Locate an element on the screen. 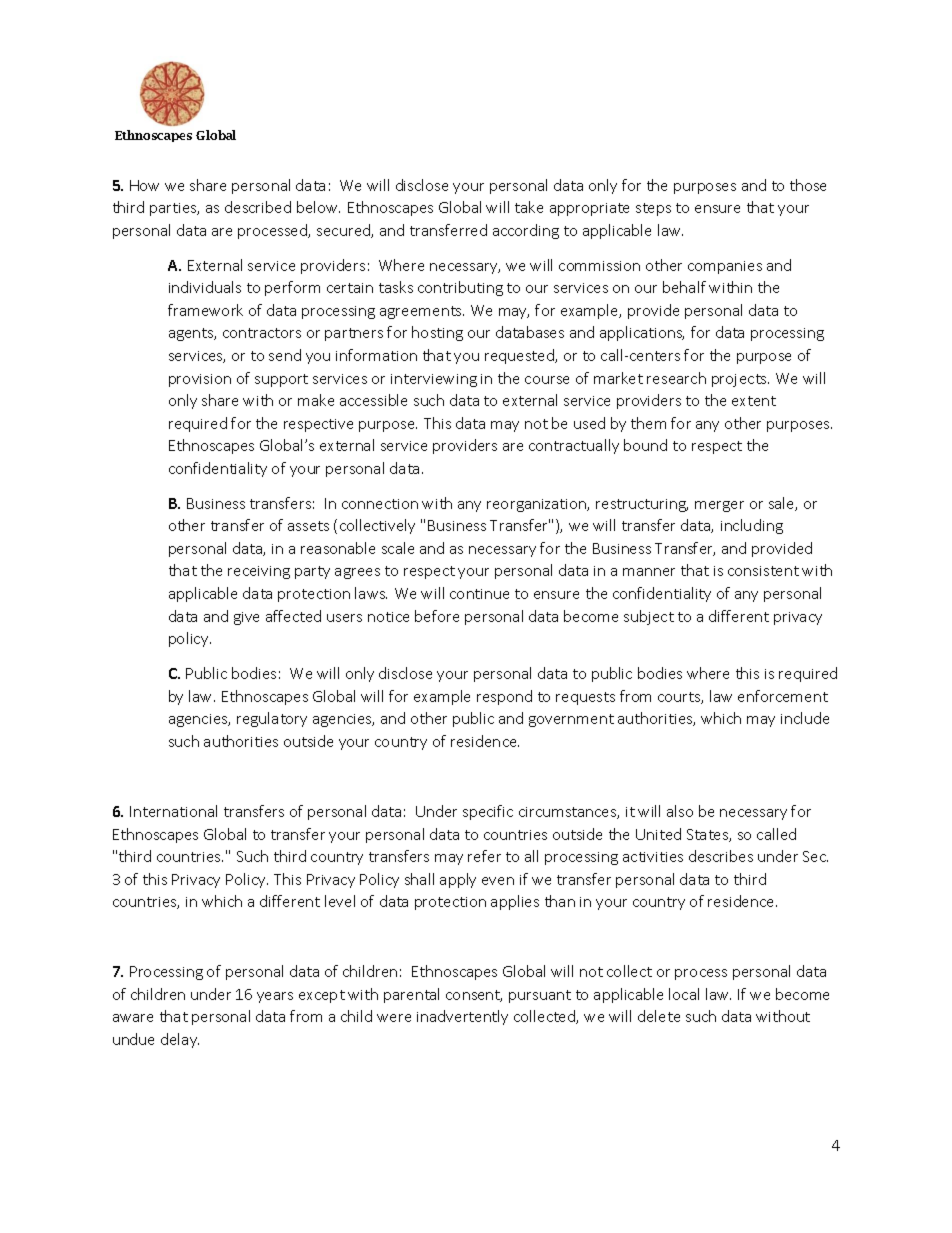 This screenshot has height=1233, width=952. consistent is located at coordinates (763, 571).
